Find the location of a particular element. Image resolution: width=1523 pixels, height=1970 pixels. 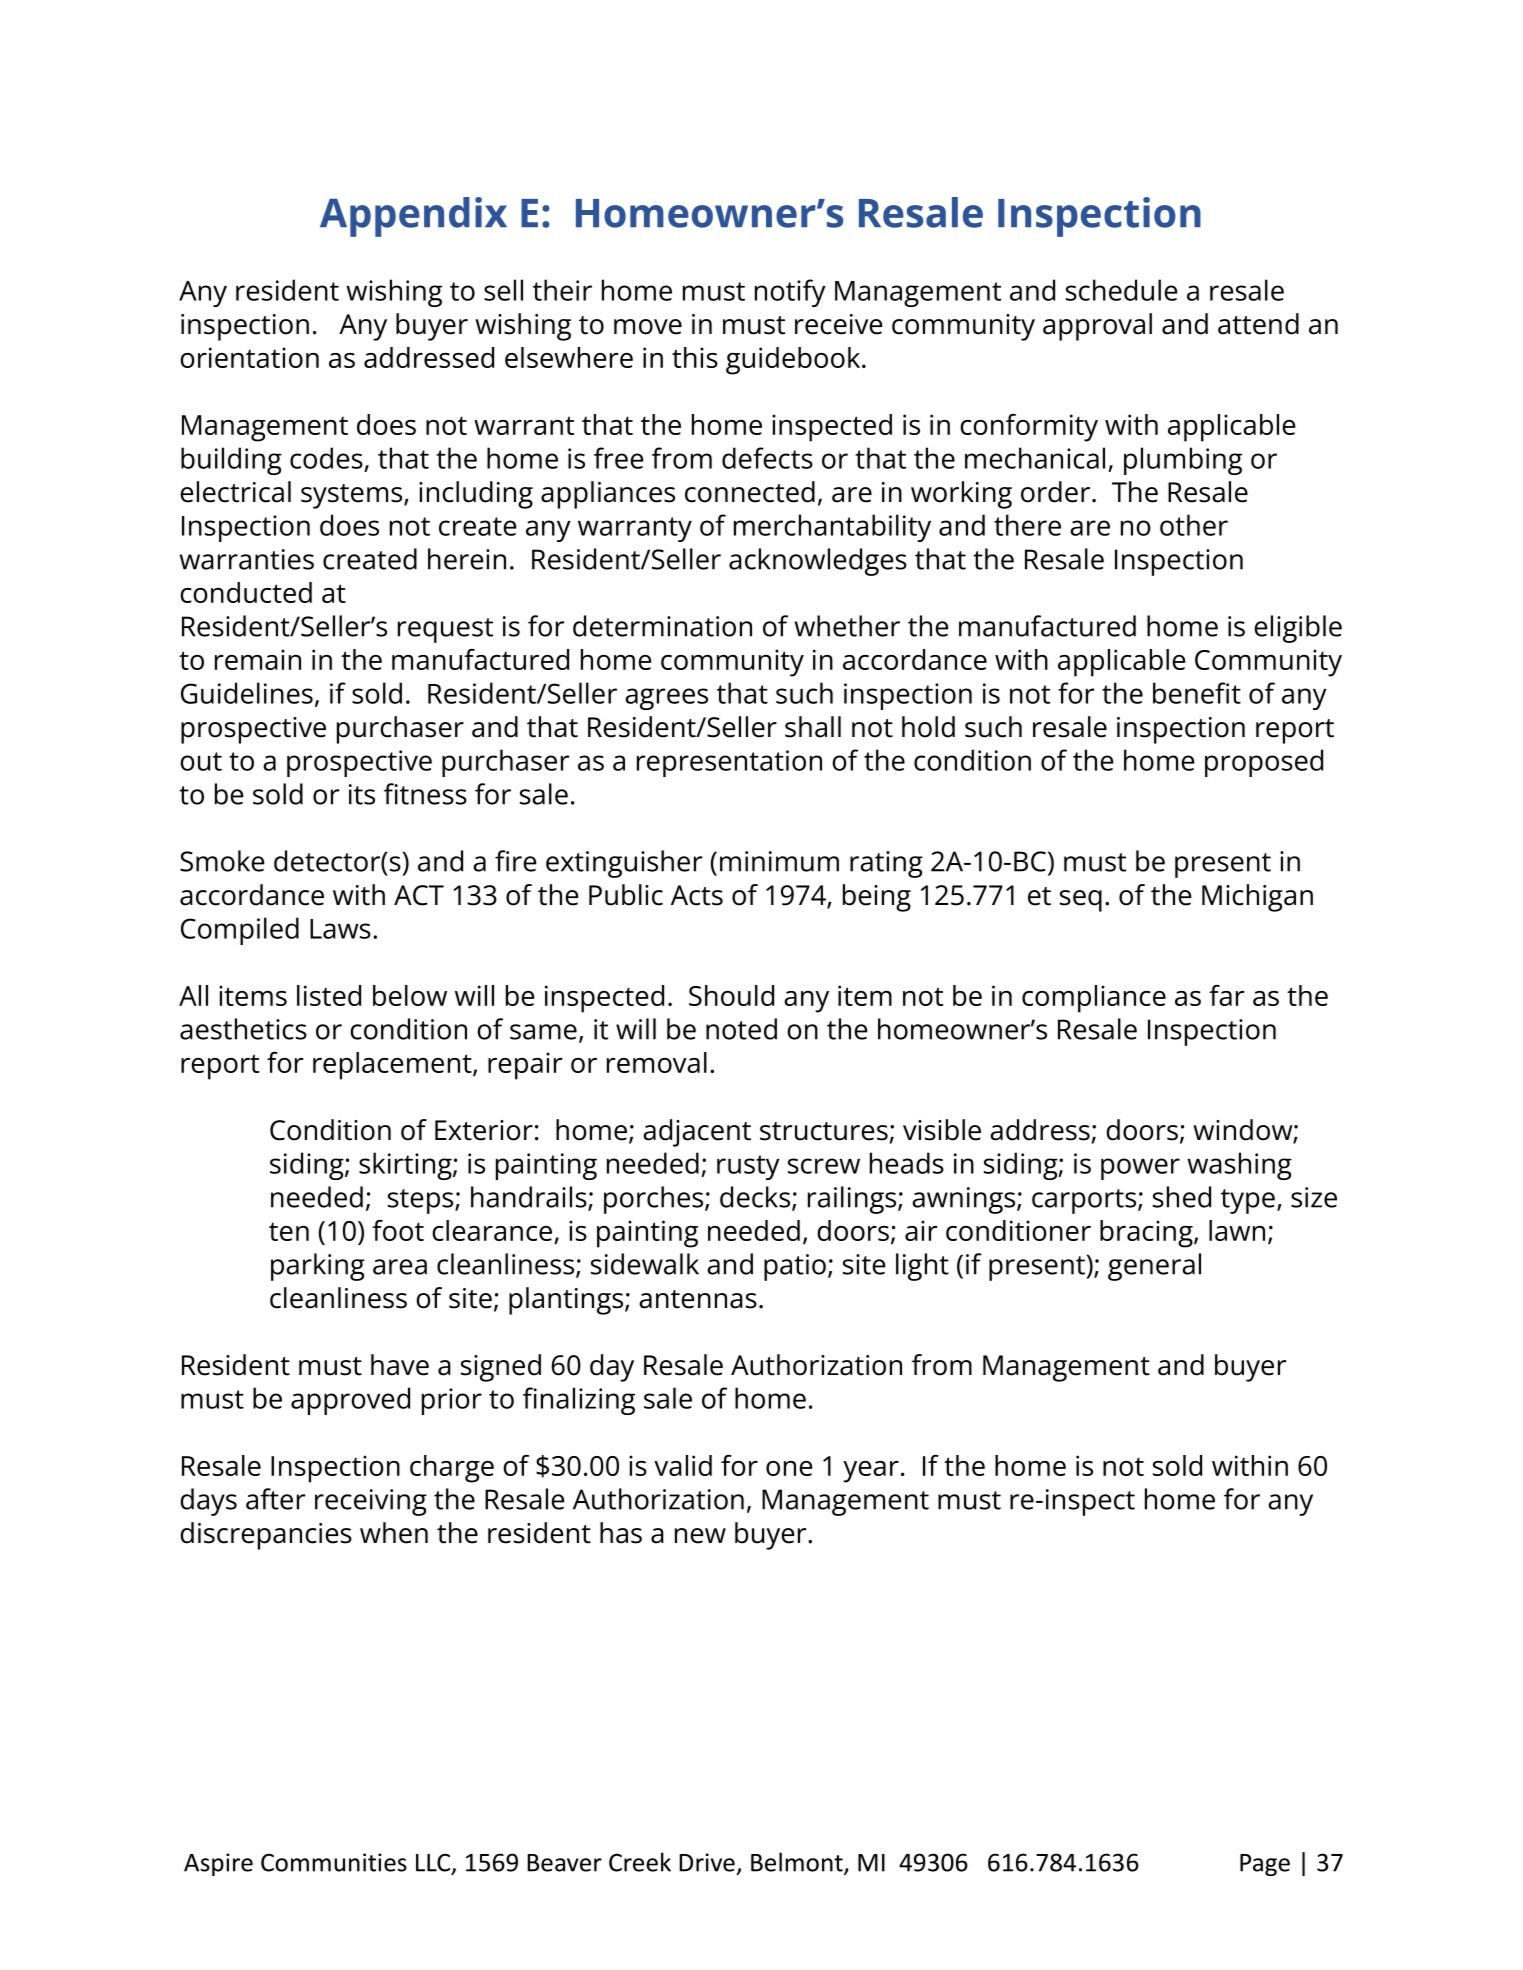

its is located at coordinates (362, 794).
